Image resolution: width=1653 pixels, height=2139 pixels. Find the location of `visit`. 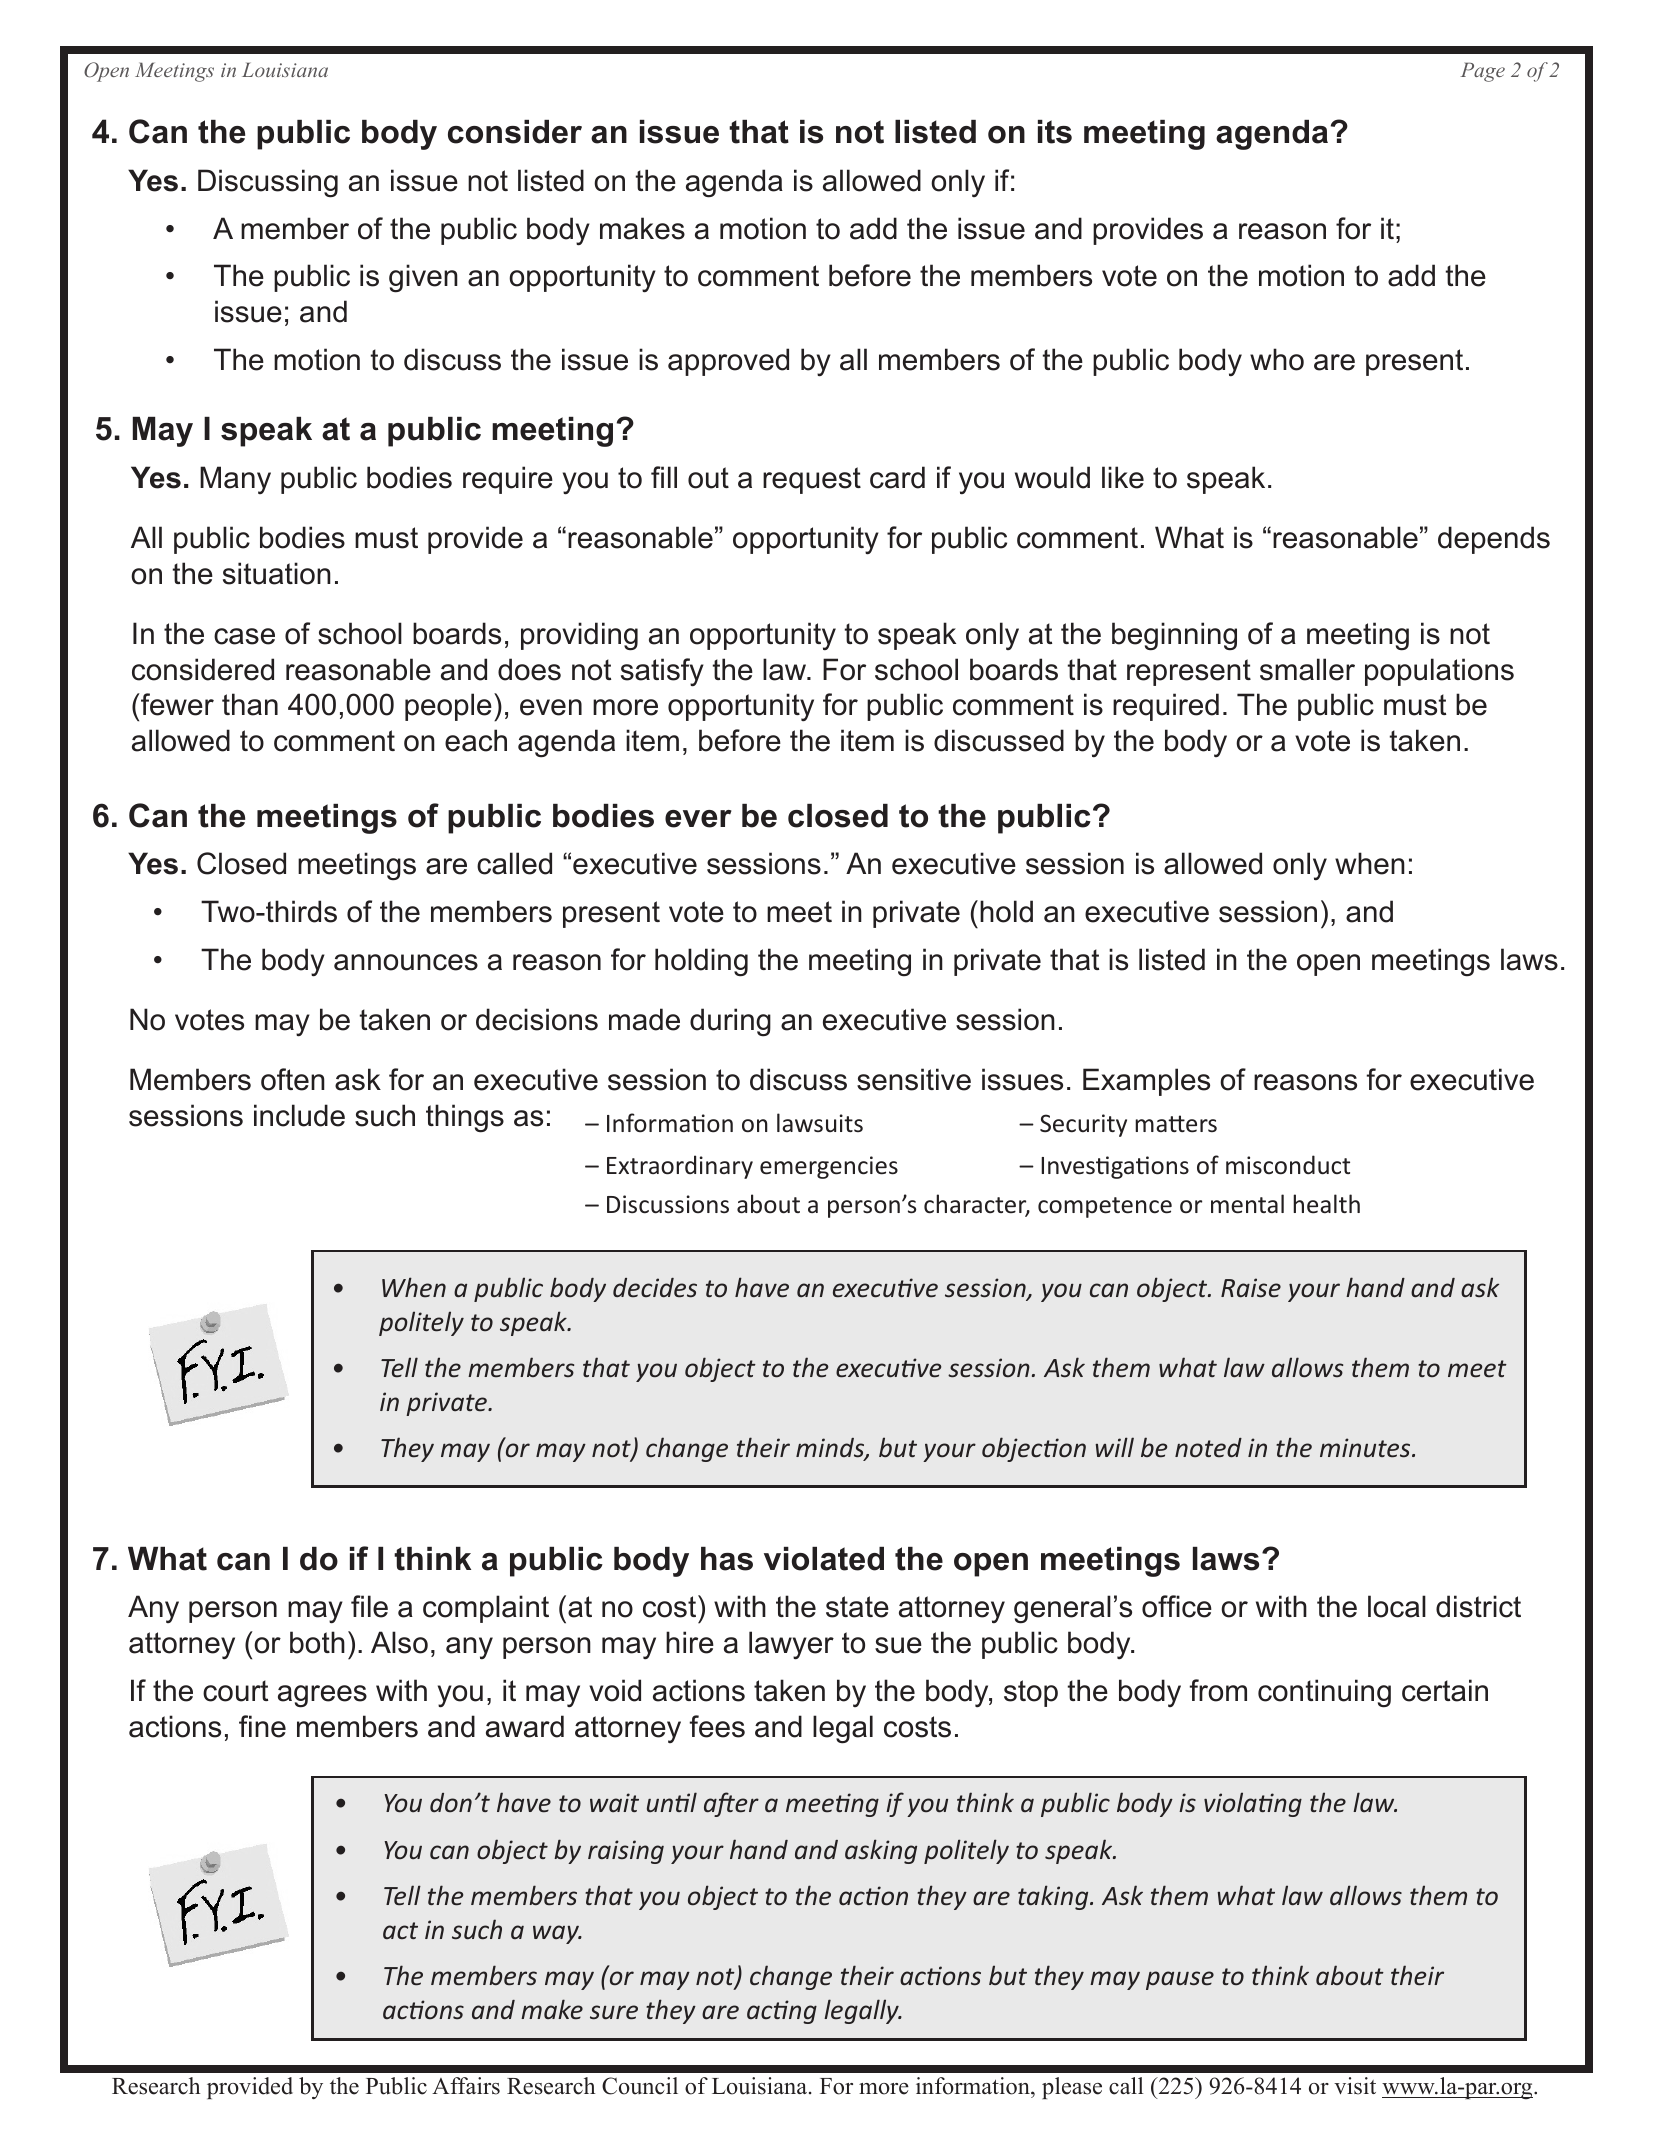

visit is located at coordinates (1355, 2086).
